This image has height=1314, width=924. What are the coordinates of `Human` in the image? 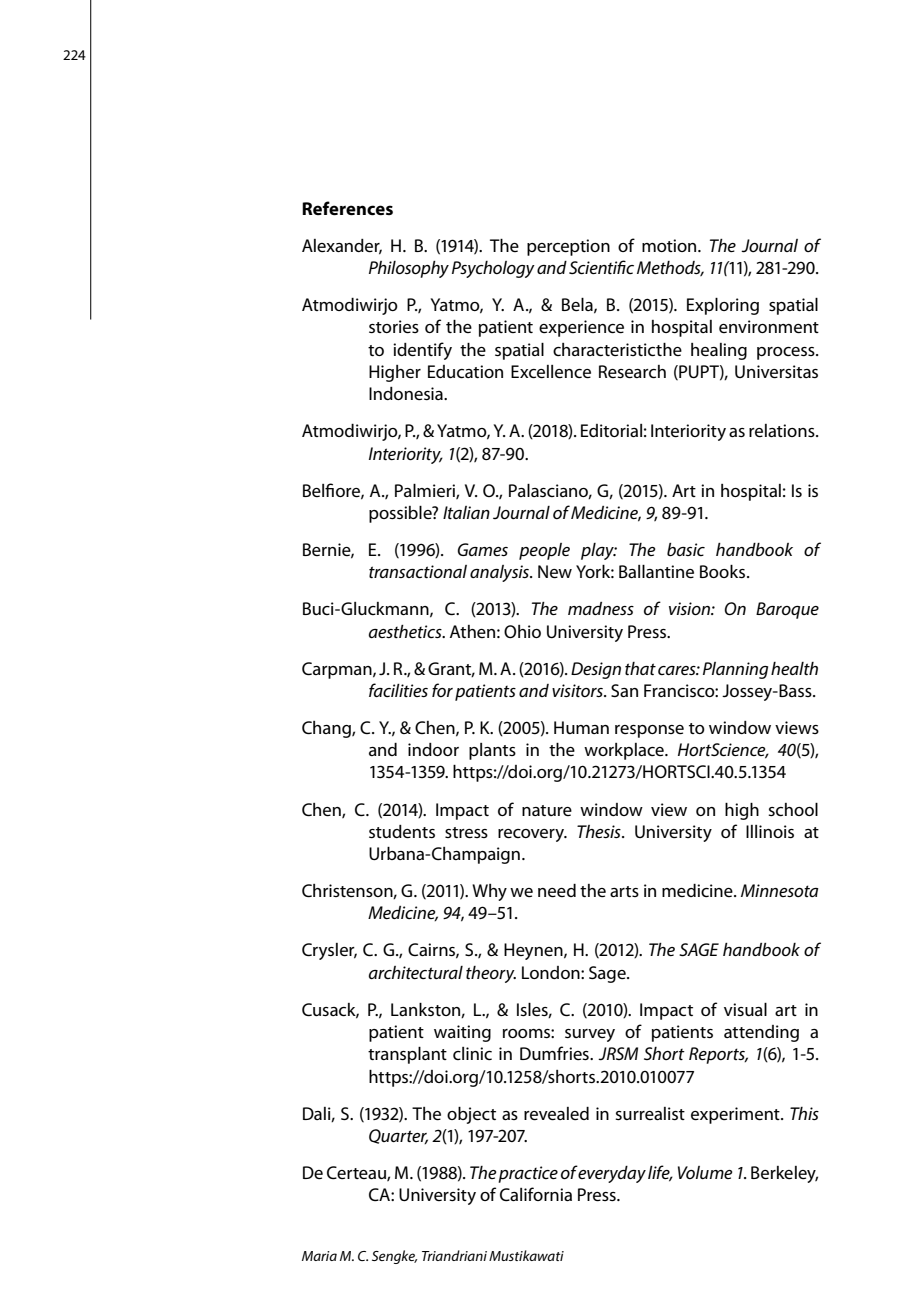 It's located at (581, 727).
